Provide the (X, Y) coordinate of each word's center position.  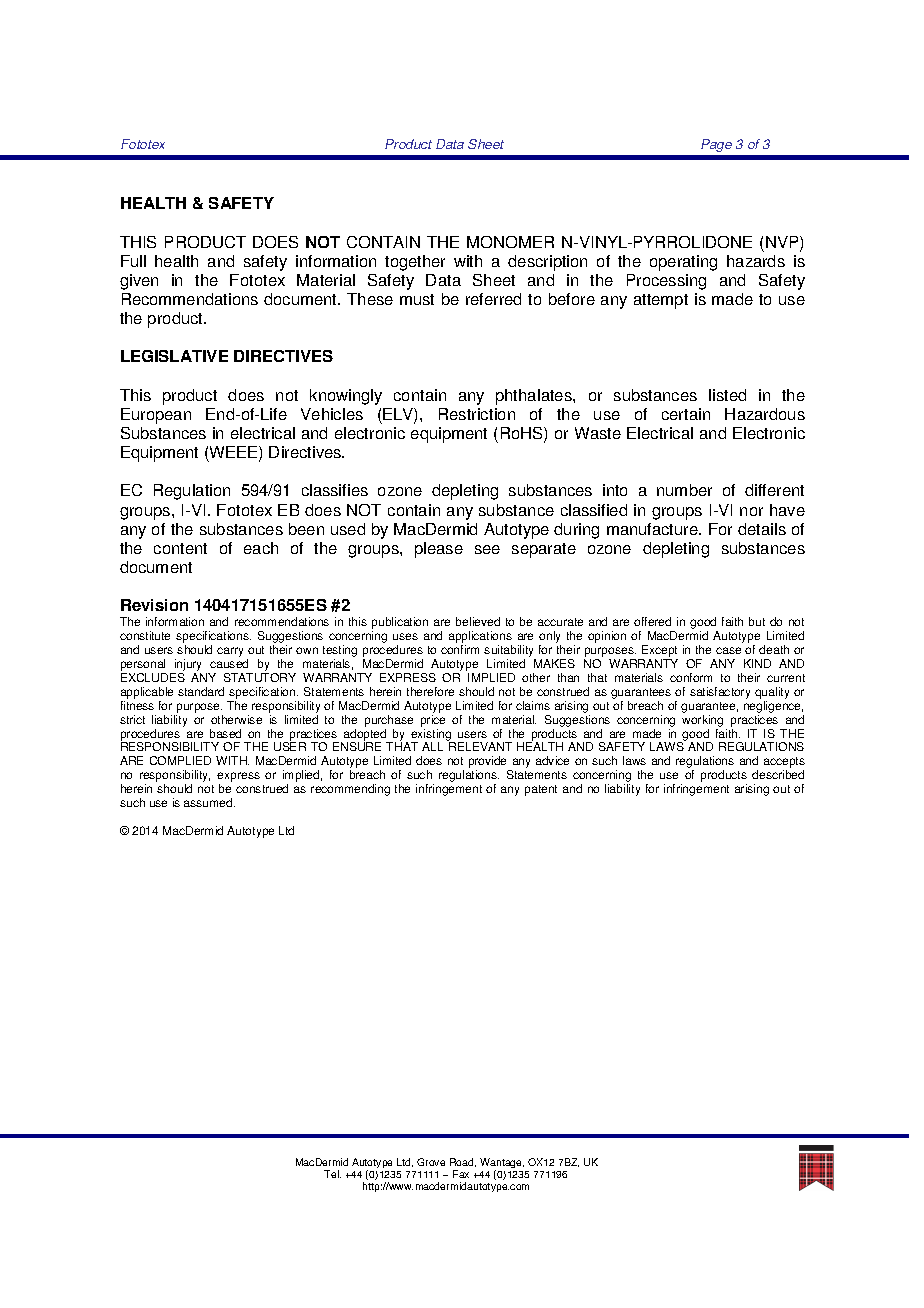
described (778, 774)
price (433, 721)
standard (201, 691)
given (139, 282)
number (684, 490)
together (415, 263)
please (439, 550)
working (702, 721)
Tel (332, 1174)
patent (541, 790)
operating (683, 263)
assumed (209, 802)
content (180, 548)
